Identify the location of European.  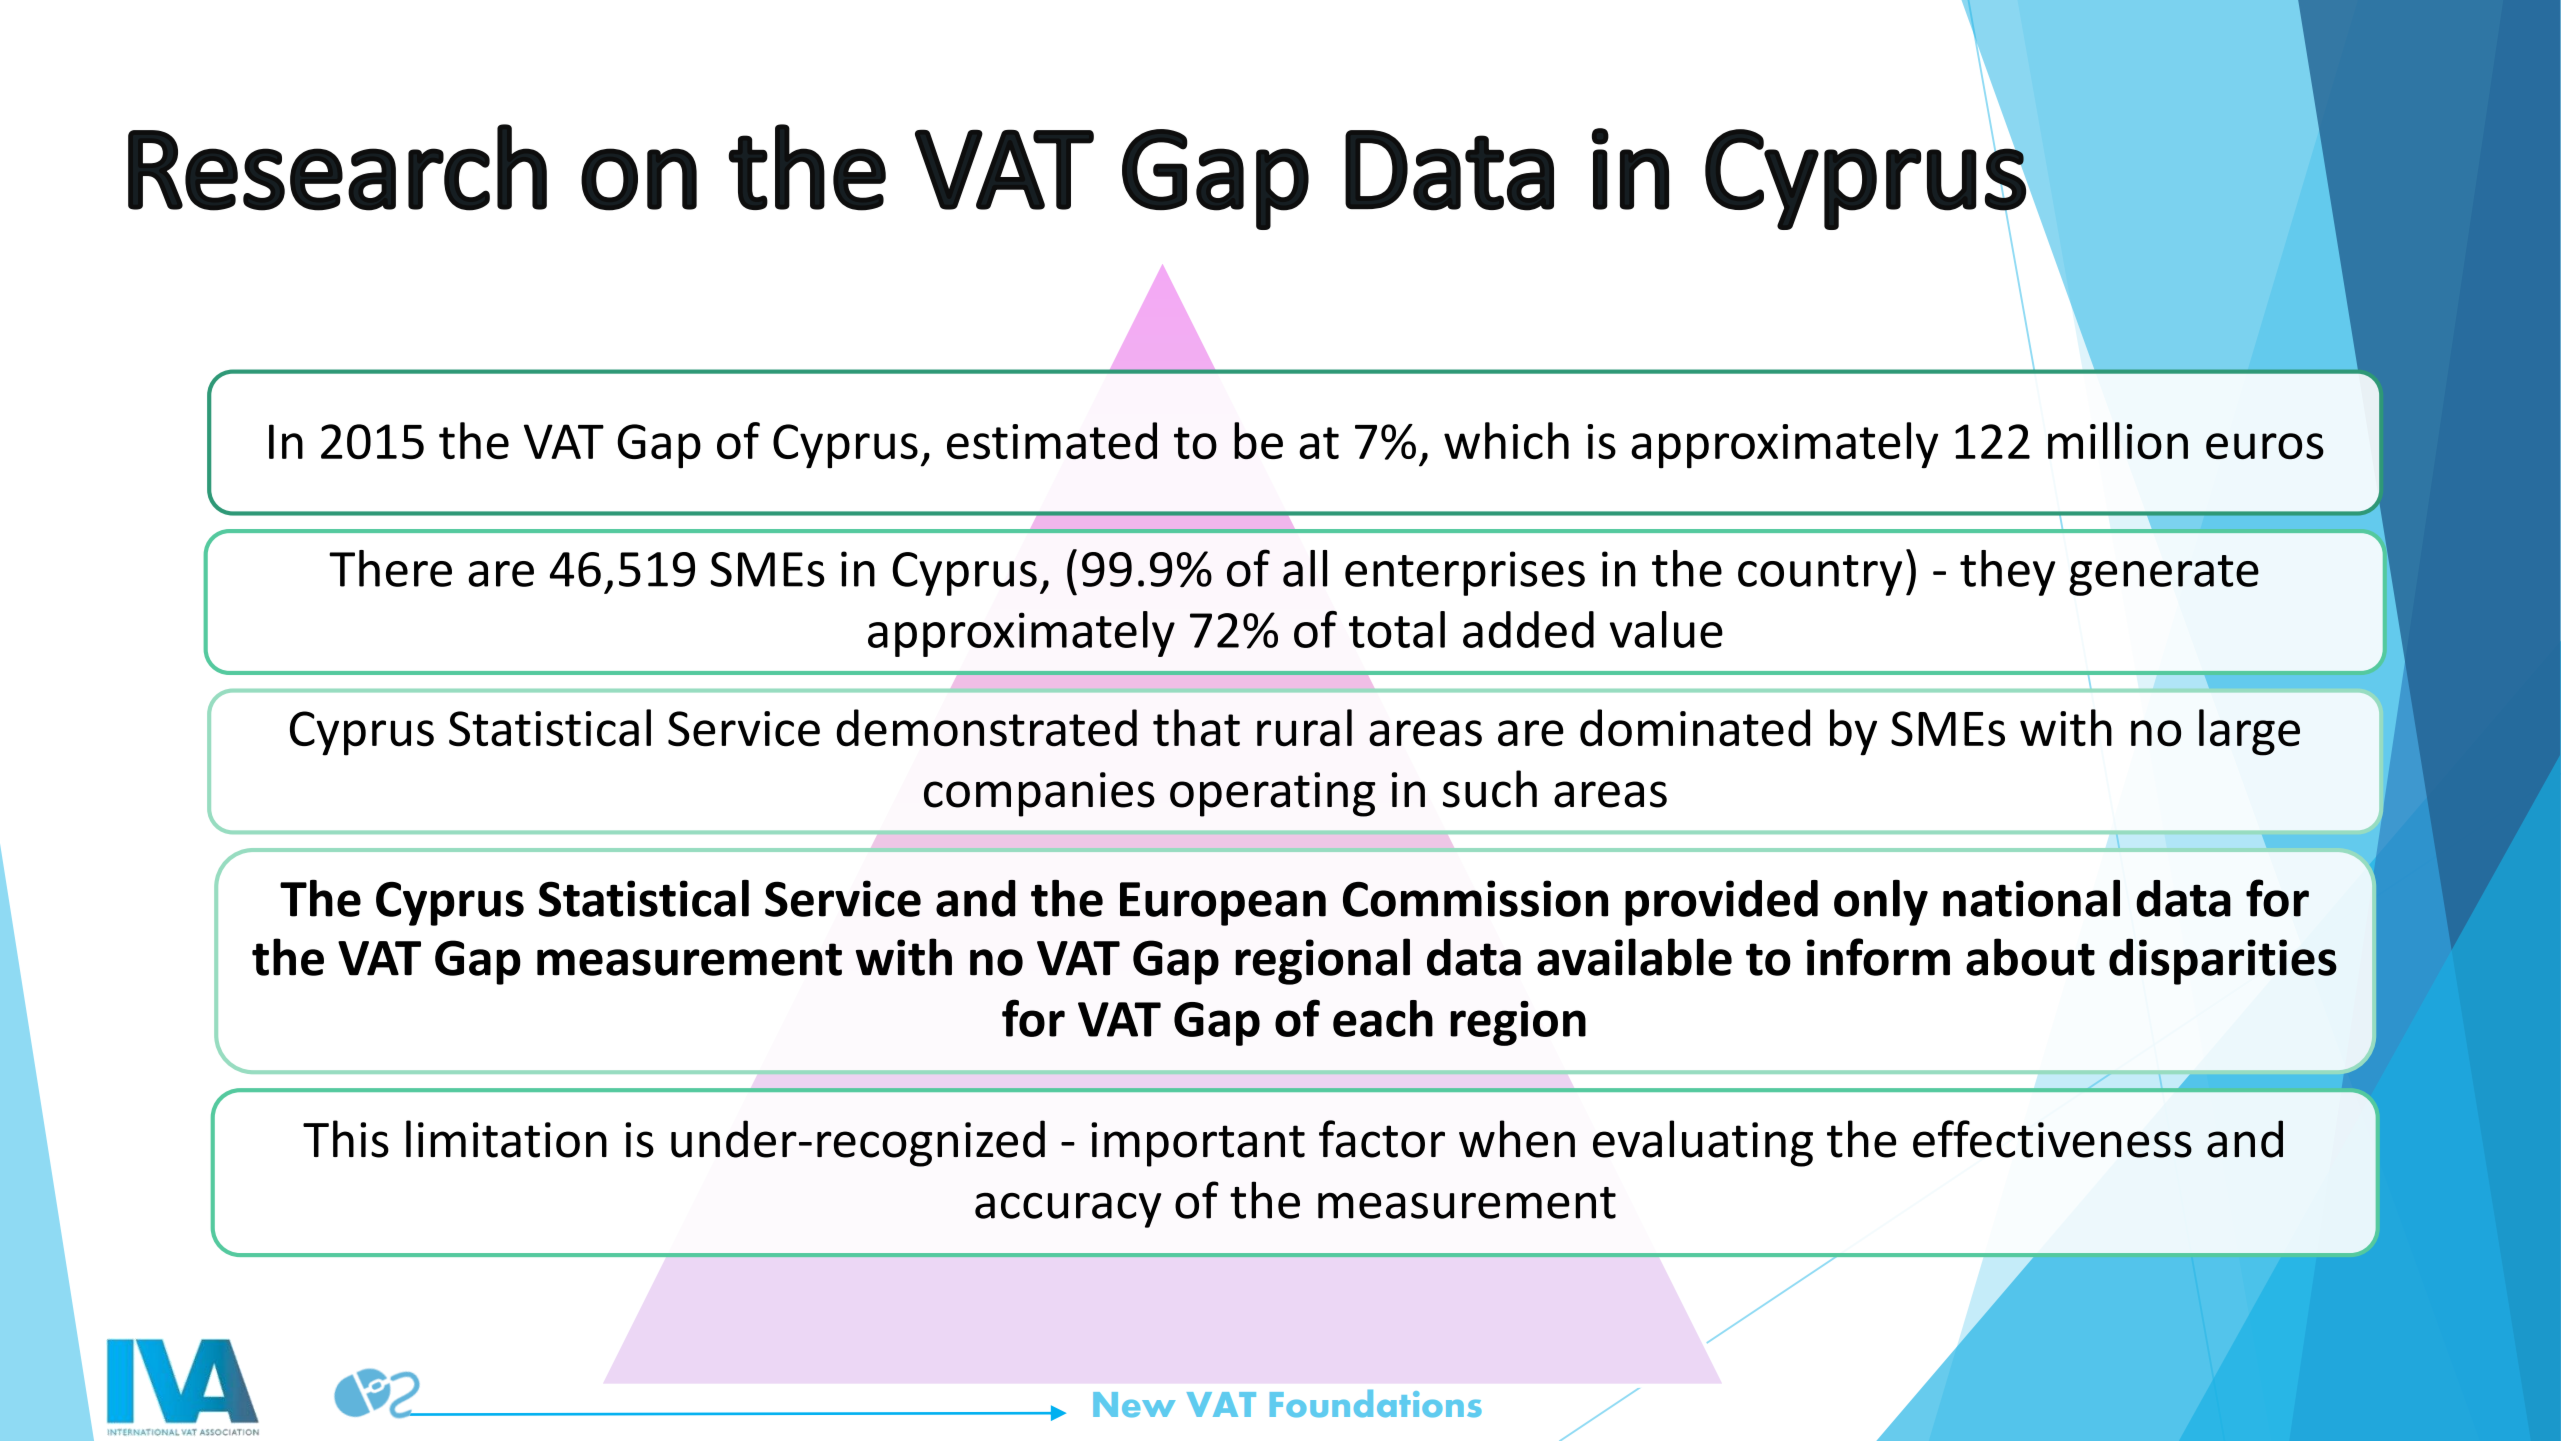
(1223, 904).
